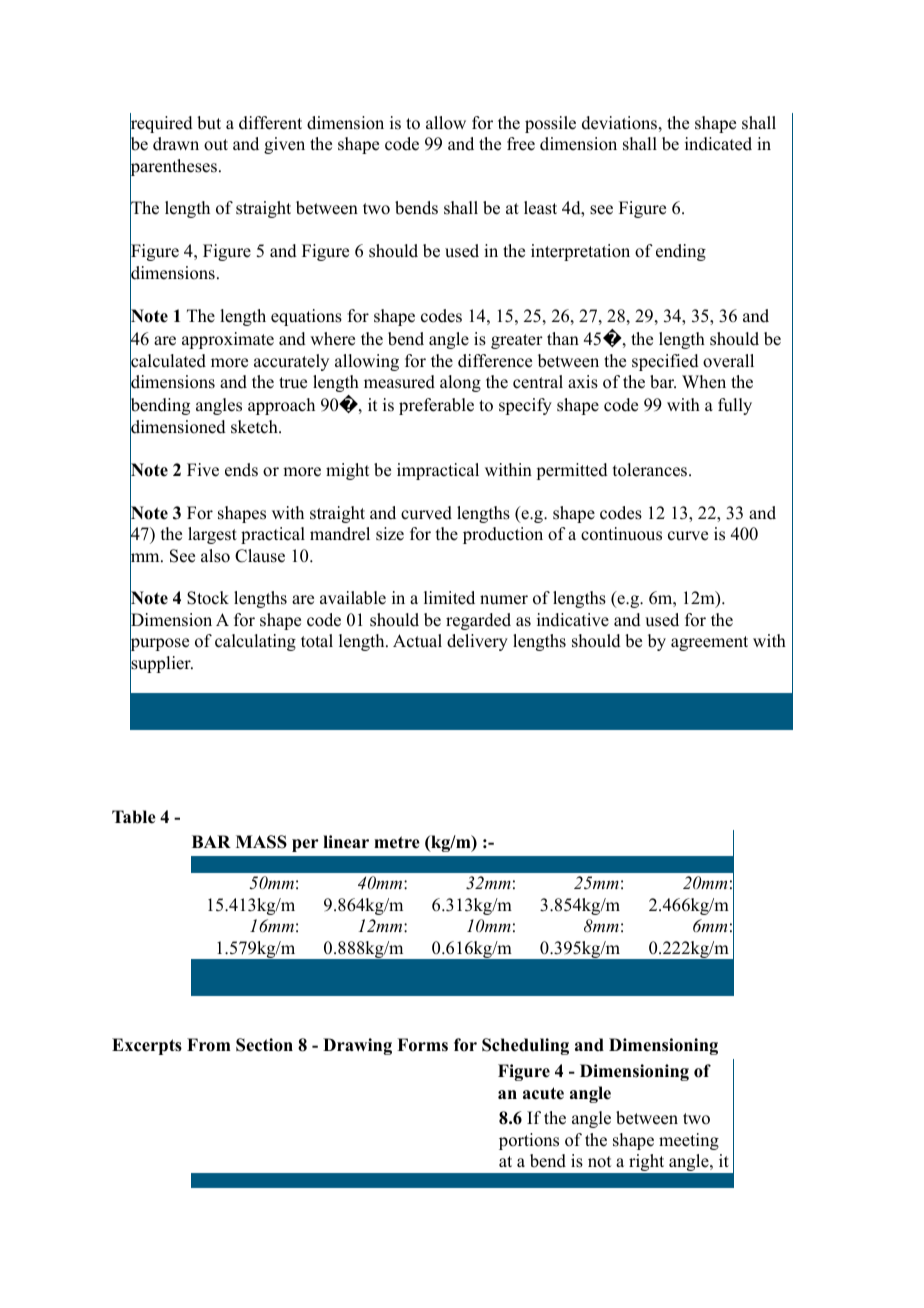 The height and width of the screenshot is (1308, 924). I want to click on largest, so click(212, 535).
